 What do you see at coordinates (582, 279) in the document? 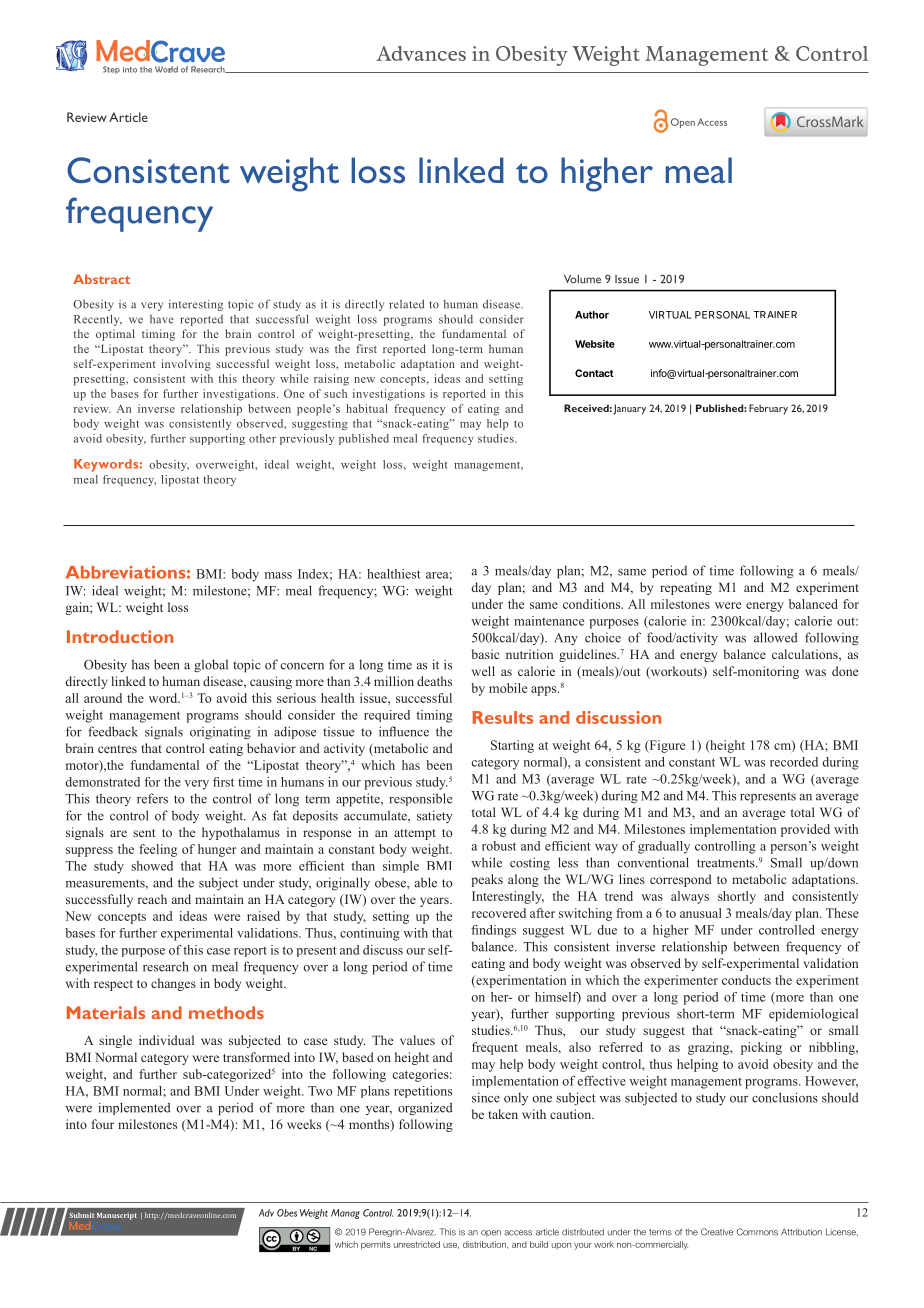
I see `Volume` at bounding box center [582, 279].
